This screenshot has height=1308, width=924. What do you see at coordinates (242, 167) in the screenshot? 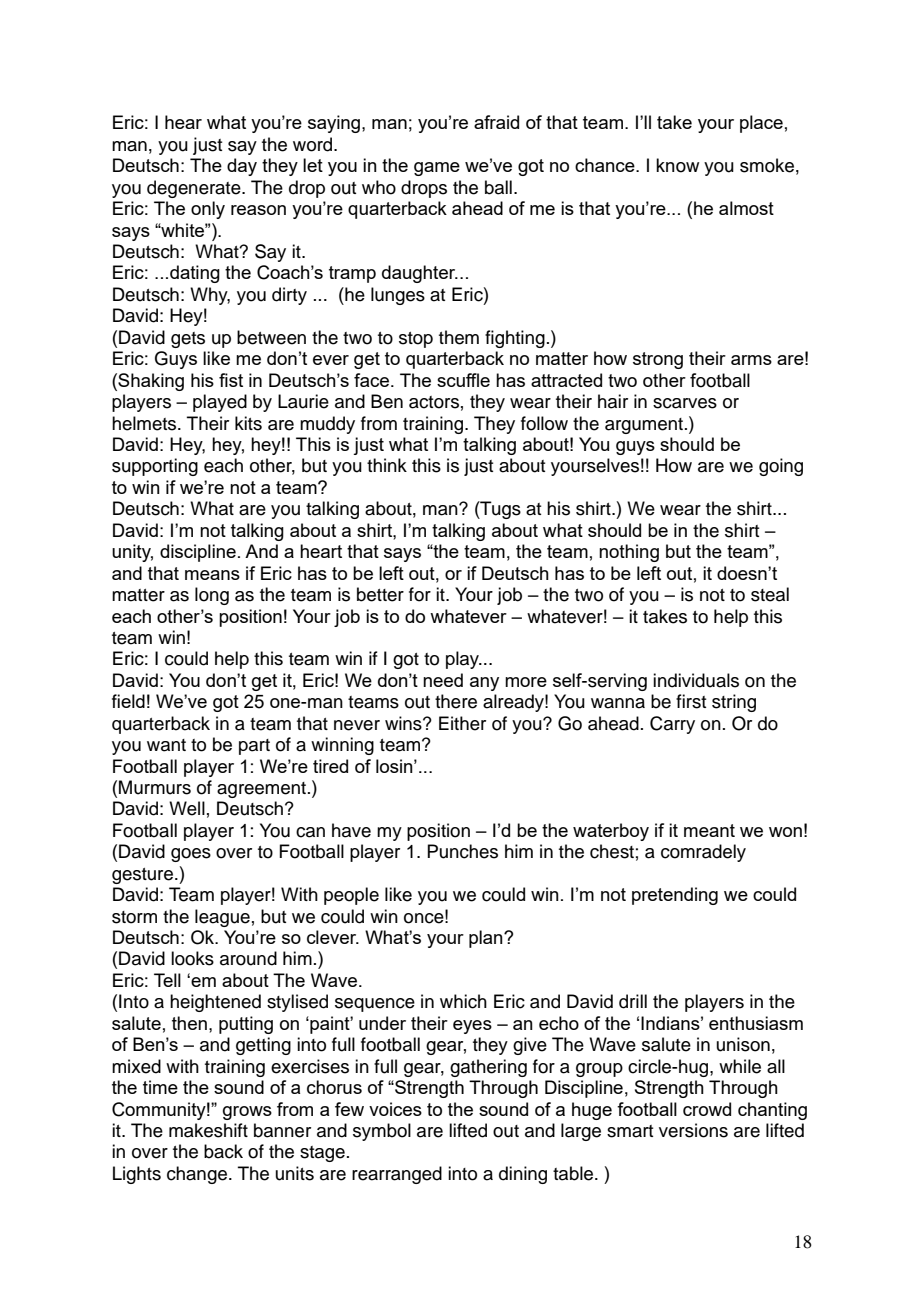
I see `day` at bounding box center [242, 167].
